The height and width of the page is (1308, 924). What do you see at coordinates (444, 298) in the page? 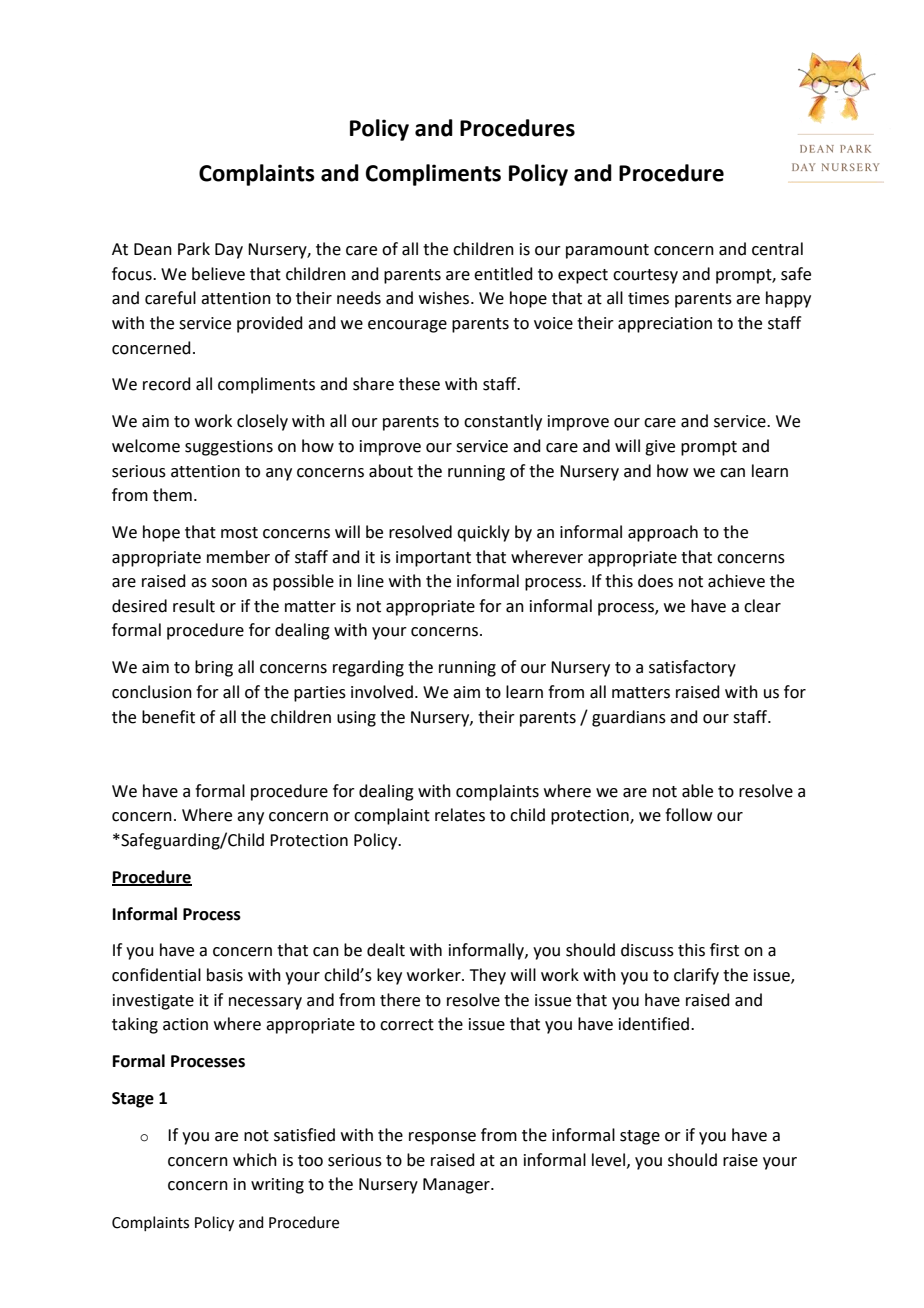
I see `wishes` at bounding box center [444, 298].
